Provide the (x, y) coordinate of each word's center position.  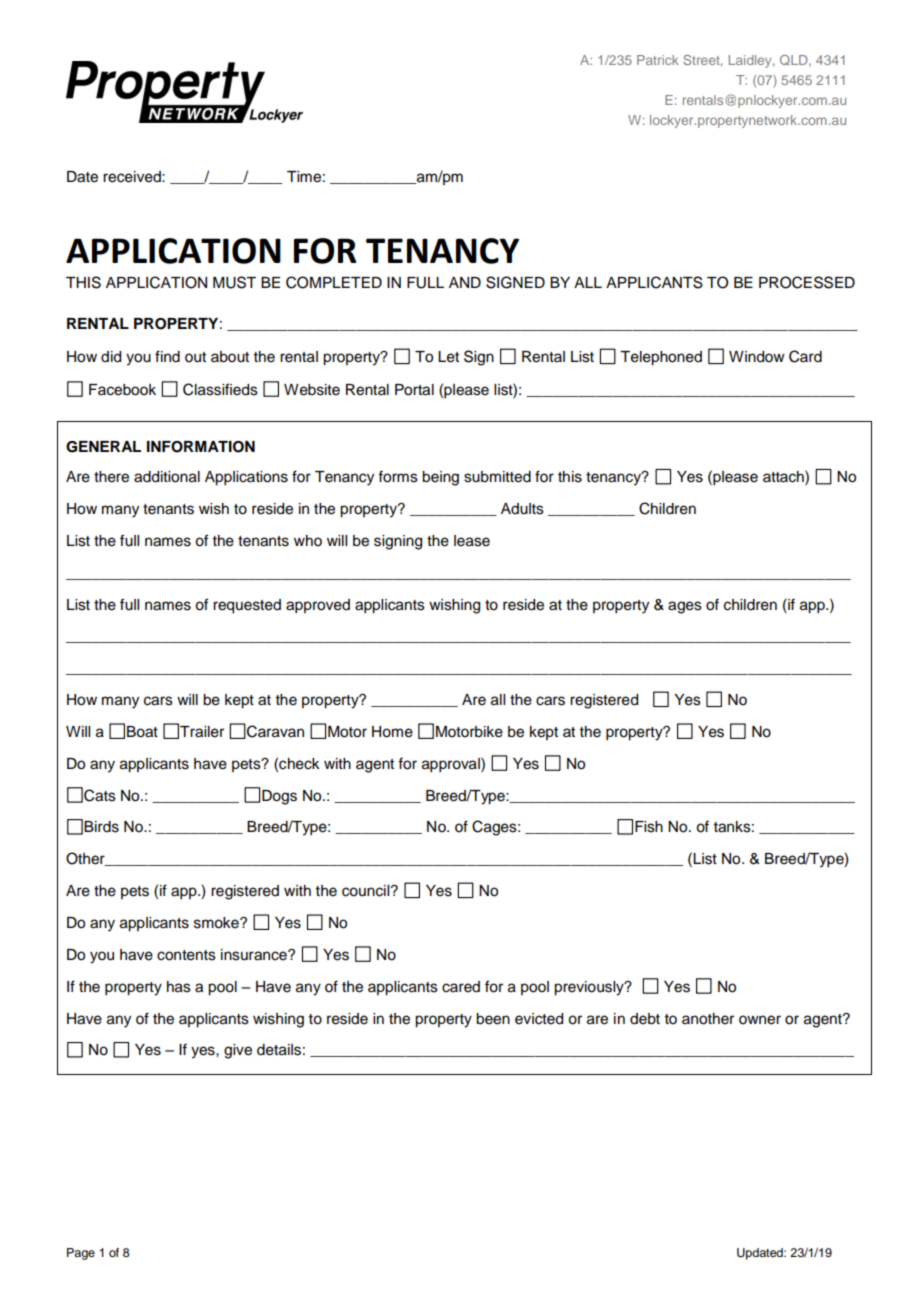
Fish (649, 827)
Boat (142, 732)
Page (81, 1254)
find (167, 356)
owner (760, 1020)
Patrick (658, 60)
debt (645, 1019)
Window (757, 357)
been (493, 1019)
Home (392, 732)
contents (186, 955)
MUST (234, 282)
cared (461, 987)
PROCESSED (807, 282)
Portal (414, 390)
